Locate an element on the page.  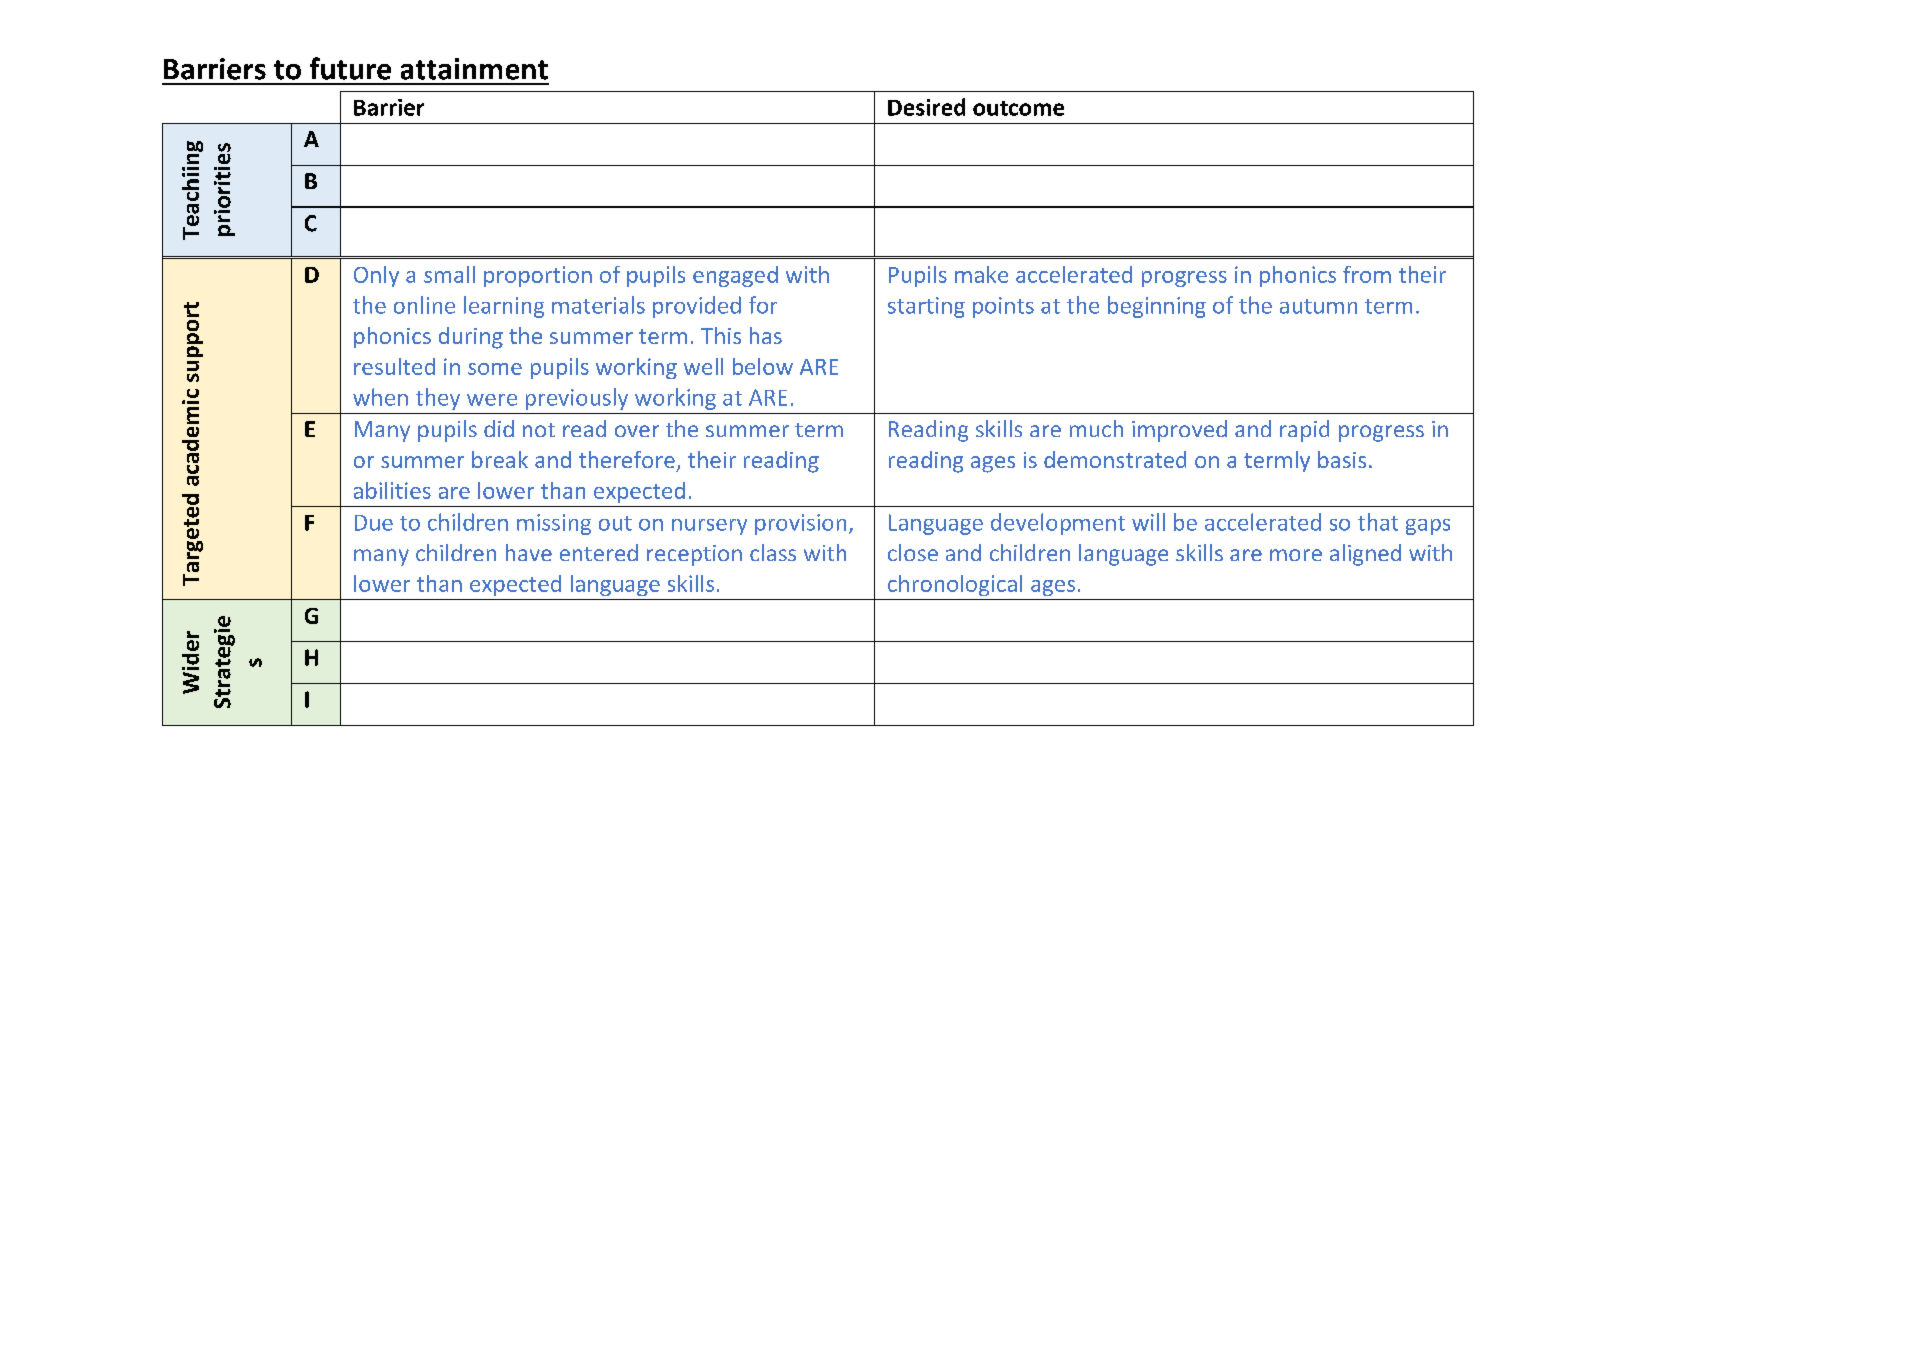
during is located at coordinates (471, 338).
